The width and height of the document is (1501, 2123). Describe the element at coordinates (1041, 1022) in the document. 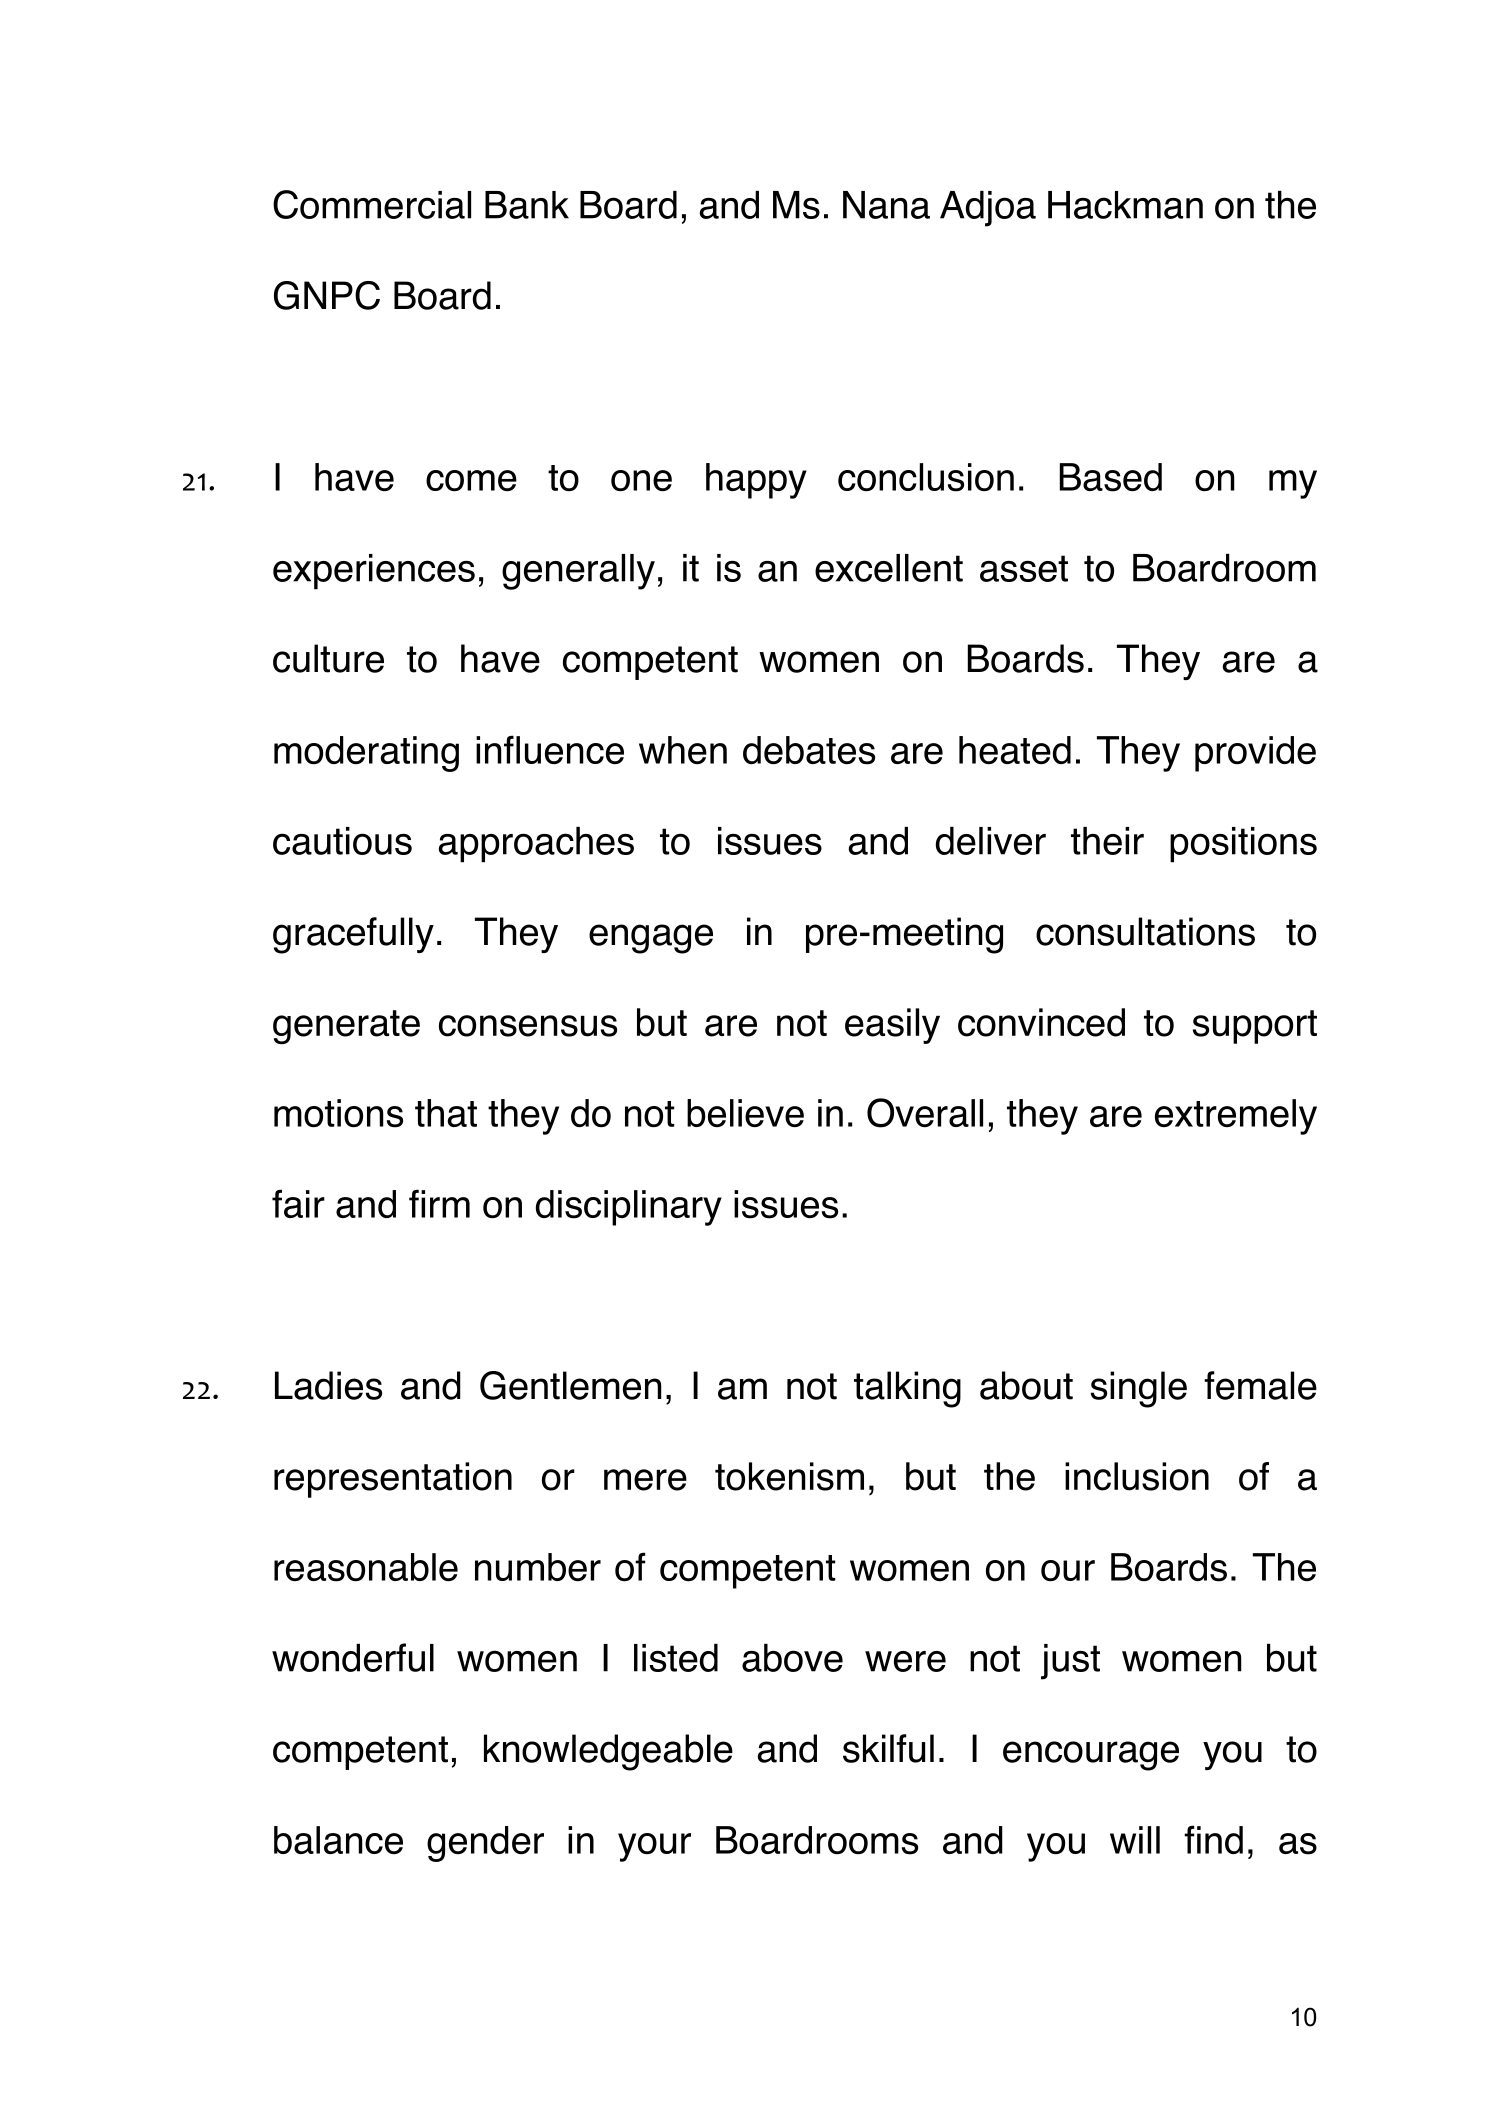

I see `convinced` at that location.
